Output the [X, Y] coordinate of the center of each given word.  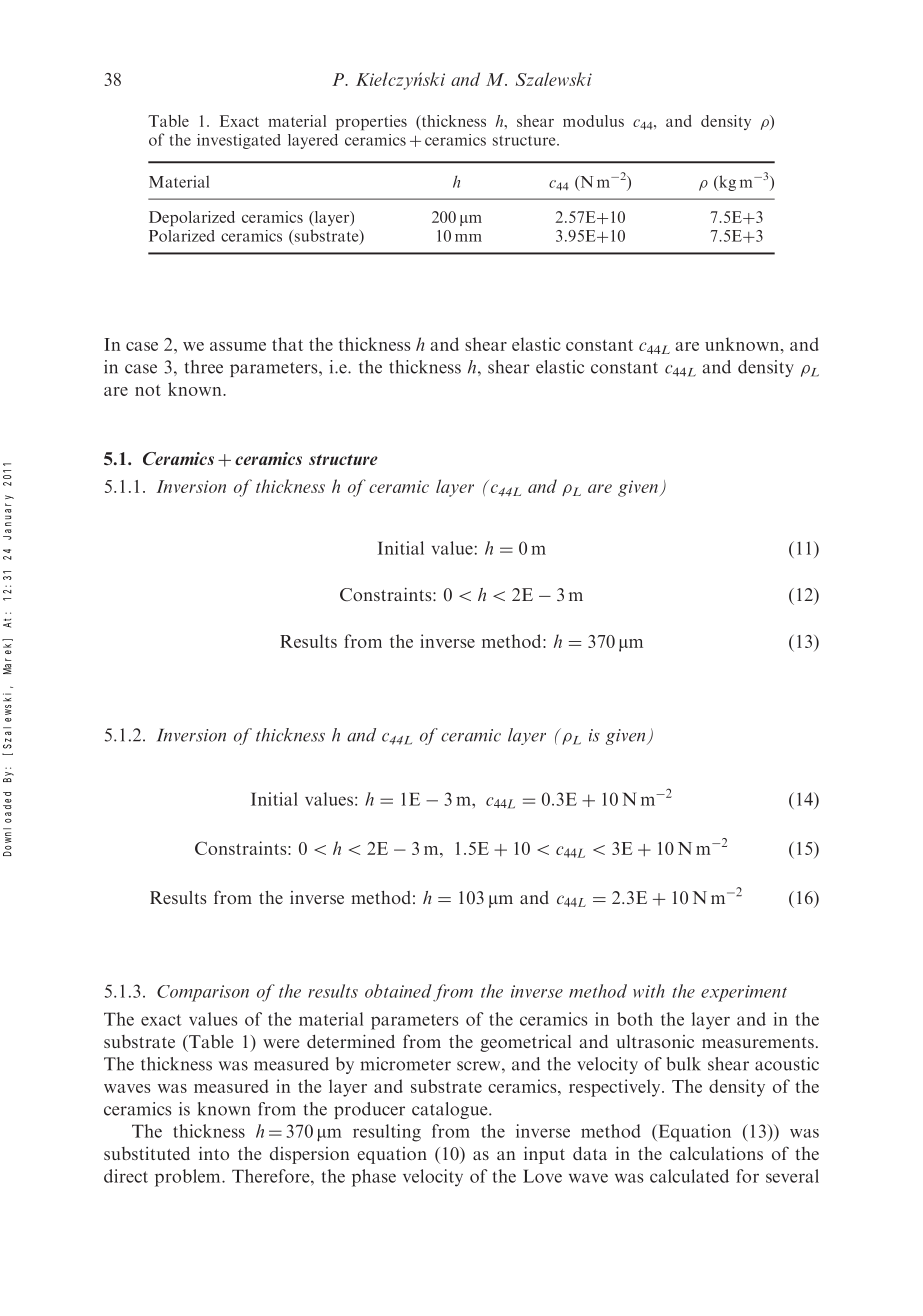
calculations [716, 1153]
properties [371, 122]
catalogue [451, 1110]
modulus [593, 121]
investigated [239, 141]
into [214, 1153]
